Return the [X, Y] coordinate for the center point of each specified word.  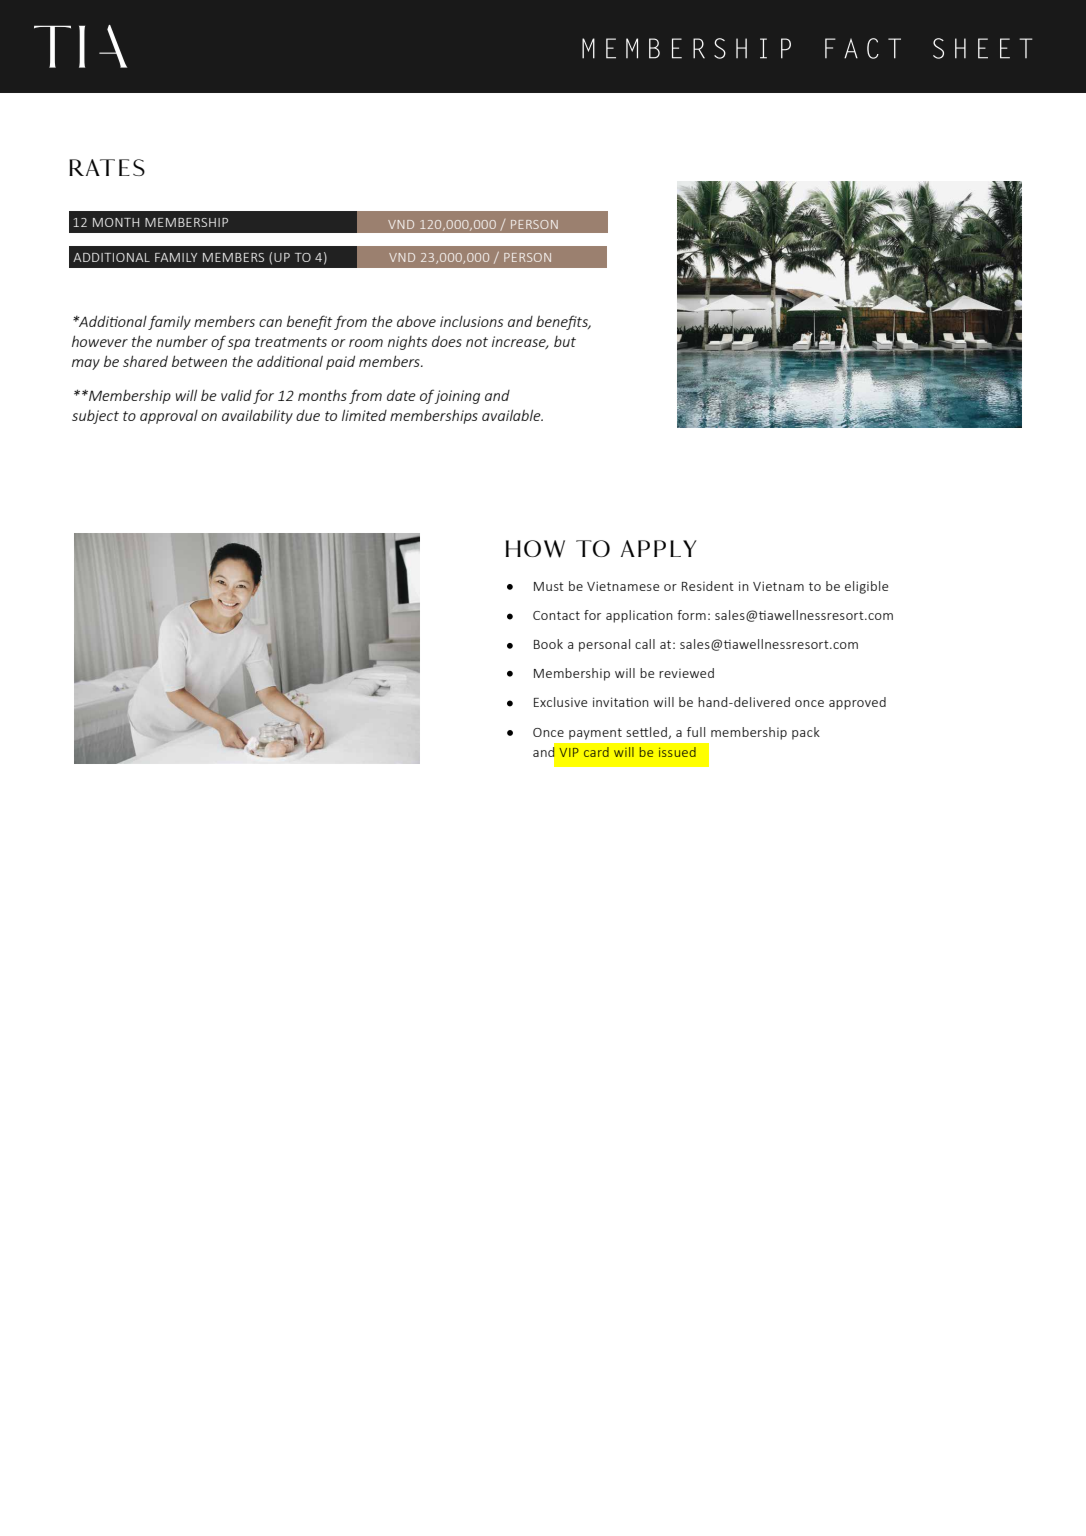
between [199, 361]
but [565, 341]
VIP [569, 752]
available [512, 415]
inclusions [471, 321]
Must [549, 586]
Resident [708, 586]
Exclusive [561, 702]
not [477, 342]
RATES [107, 167]
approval [169, 417]
